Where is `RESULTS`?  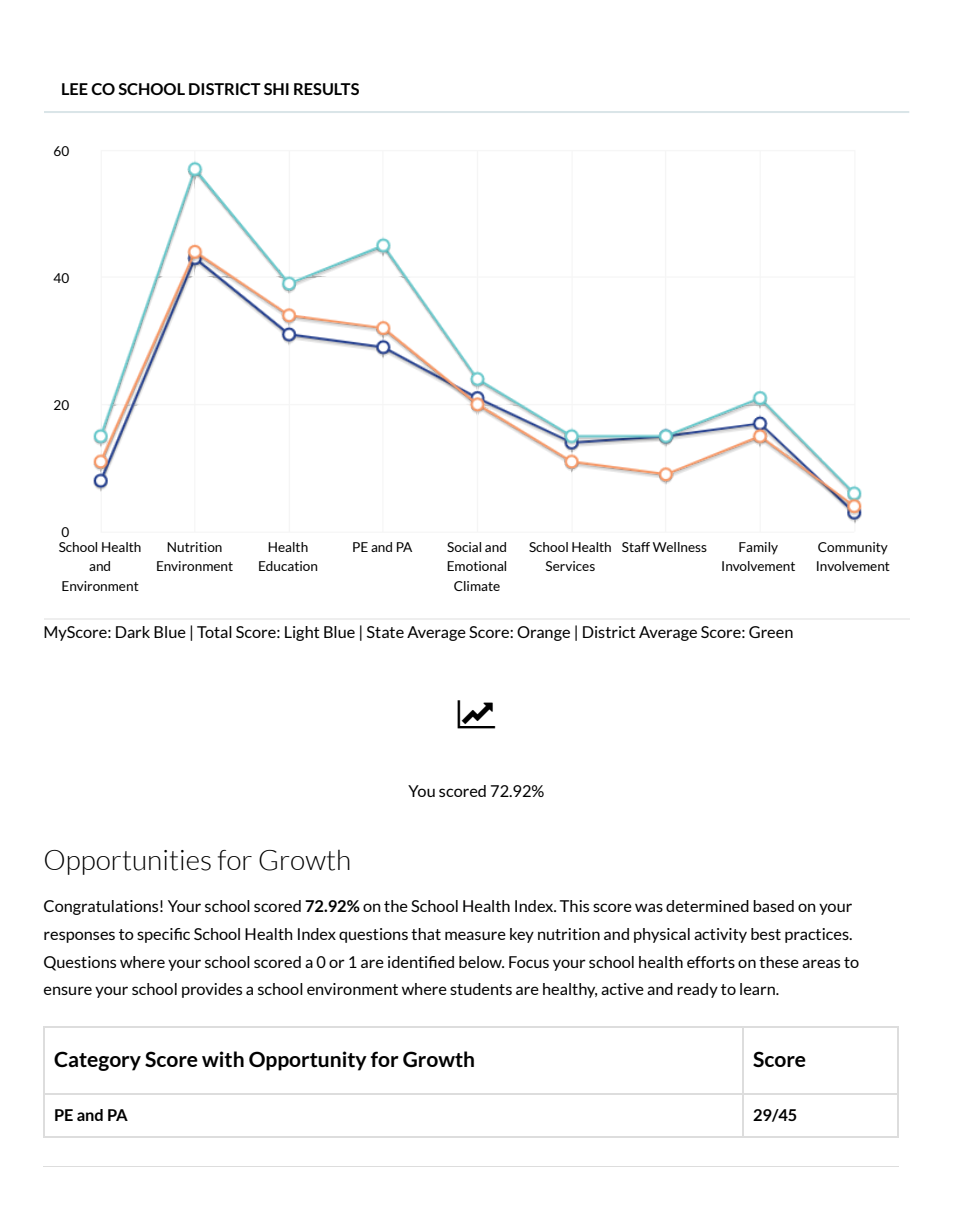
RESULTS is located at coordinates (326, 89).
